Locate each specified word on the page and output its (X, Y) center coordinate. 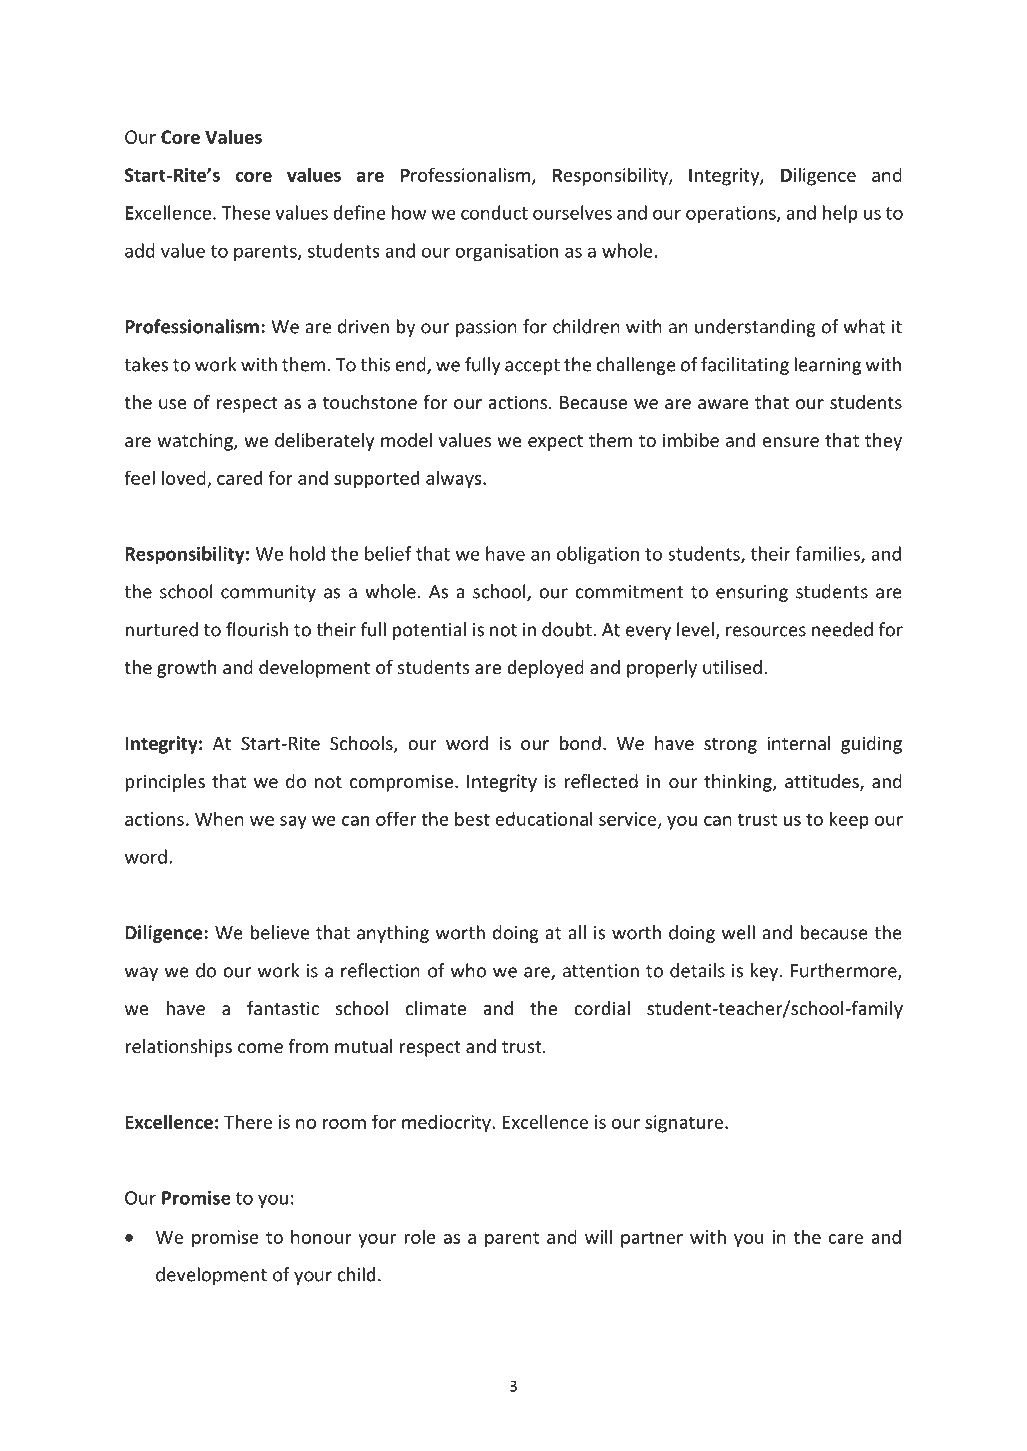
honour (321, 1236)
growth (186, 669)
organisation (506, 252)
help (840, 214)
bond (580, 743)
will (598, 1236)
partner (652, 1239)
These (246, 212)
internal (799, 743)
